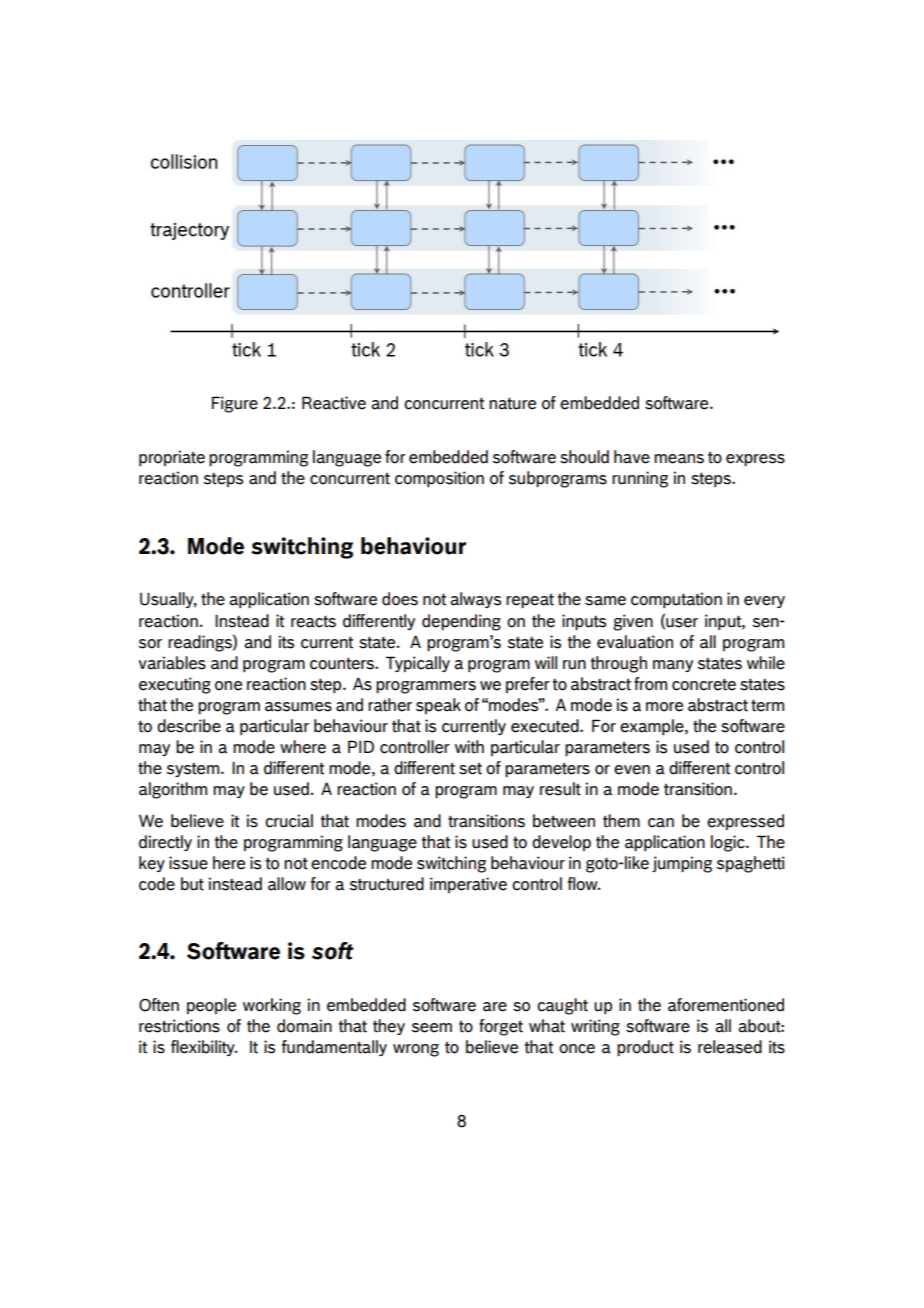  Describe the element at coordinates (313, 621) in the screenshot. I see `reacts` at that location.
